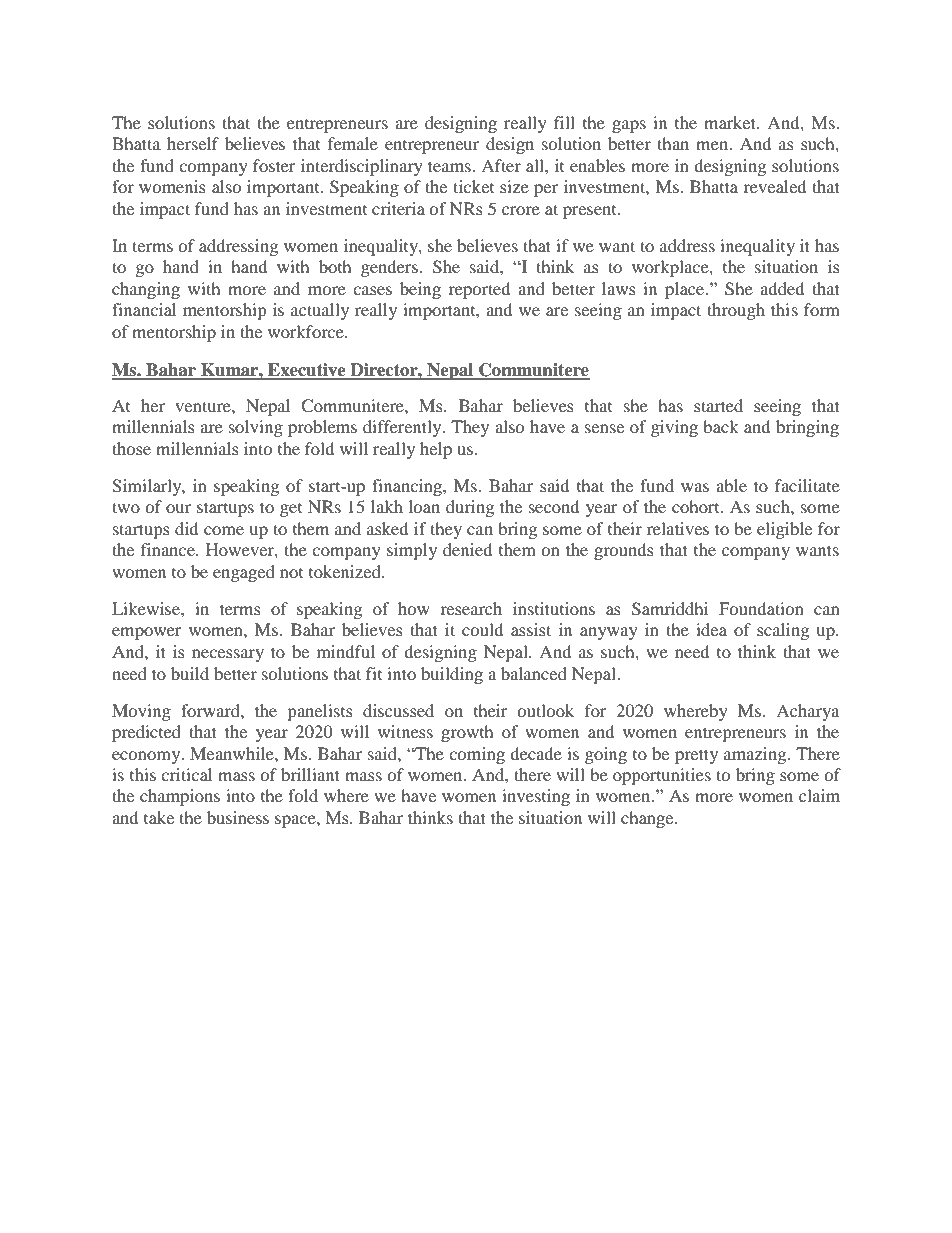 Image resolution: width=952 pixels, height=1233 pixels. What do you see at coordinates (695, 487) in the image?
I see `was` at bounding box center [695, 487].
